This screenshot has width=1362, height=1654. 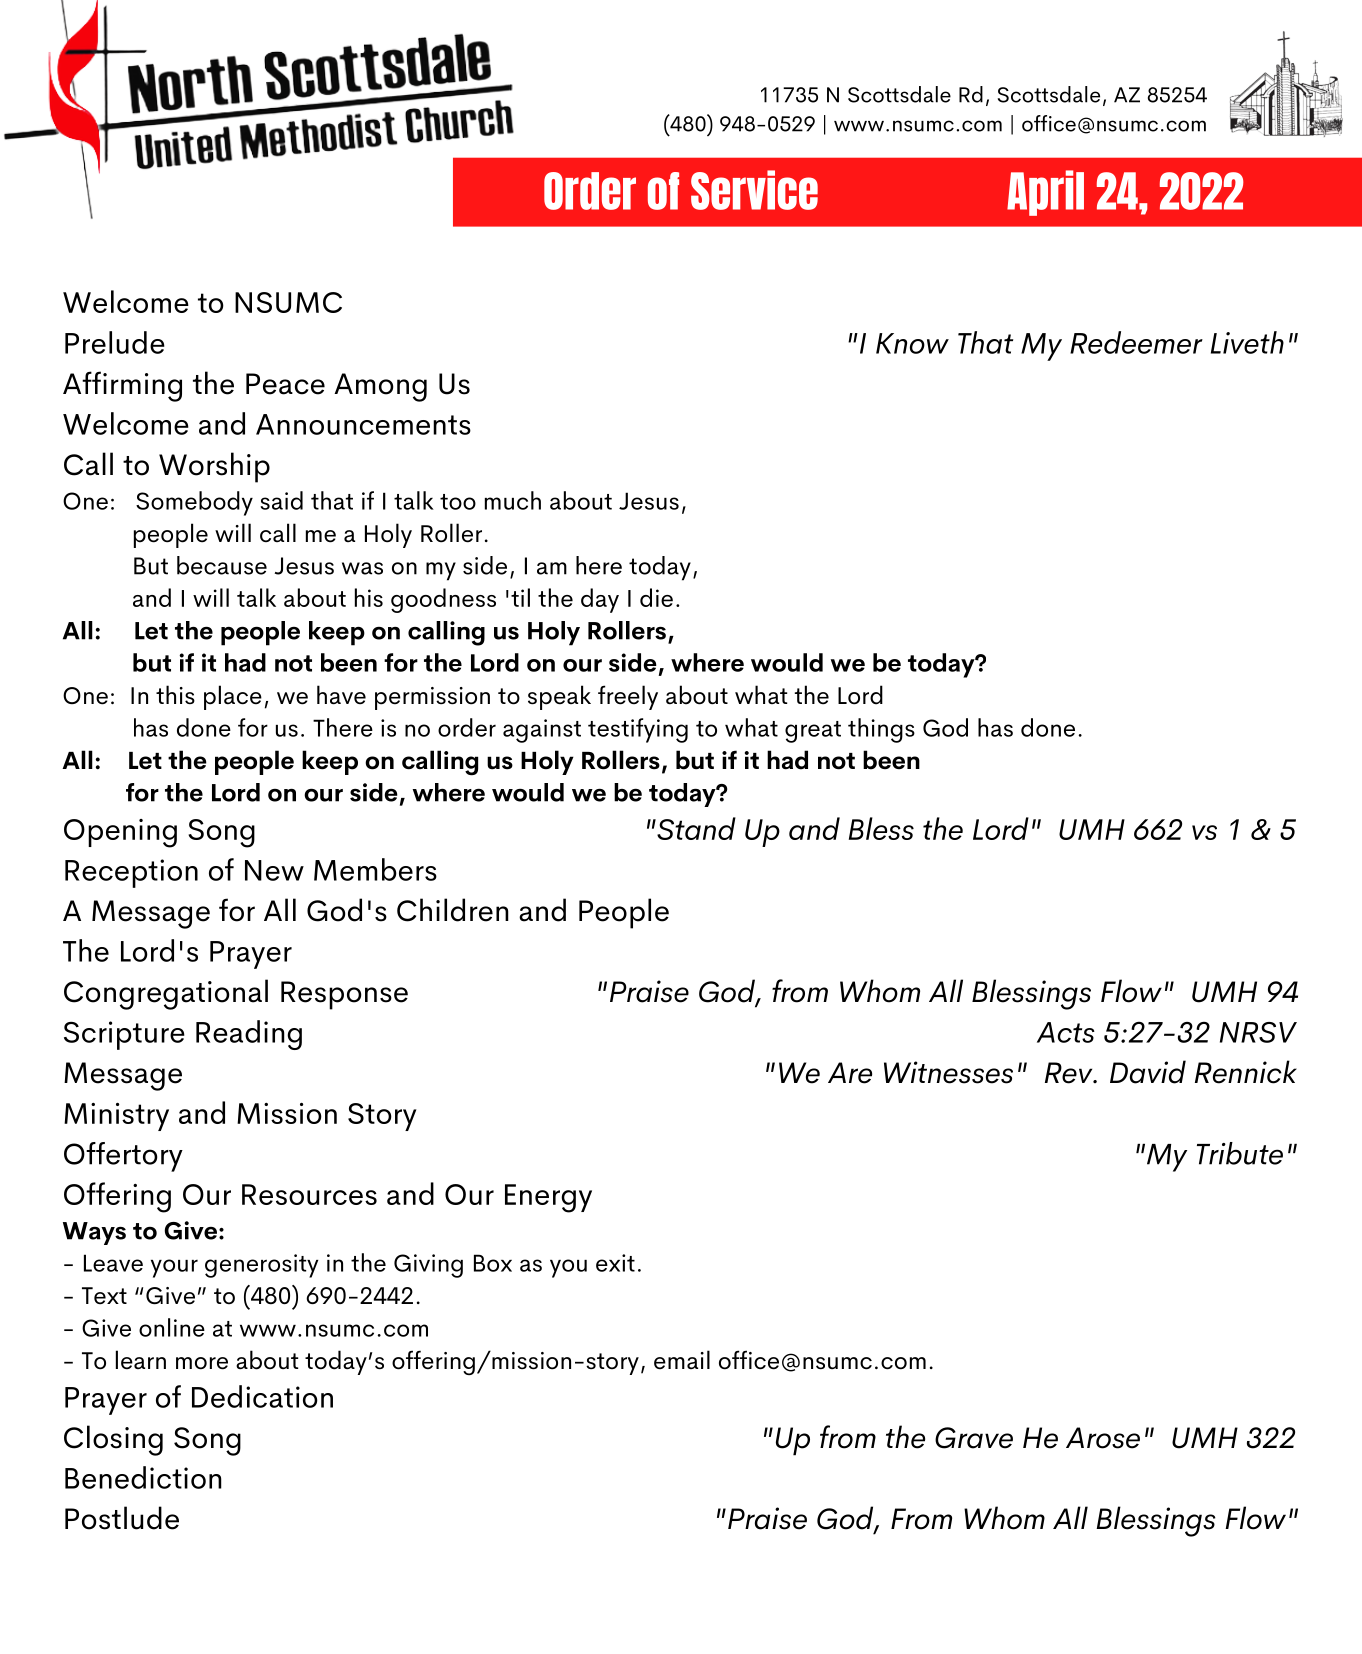 What do you see at coordinates (262, 1396) in the screenshot?
I see `Dedication` at bounding box center [262, 1396].
